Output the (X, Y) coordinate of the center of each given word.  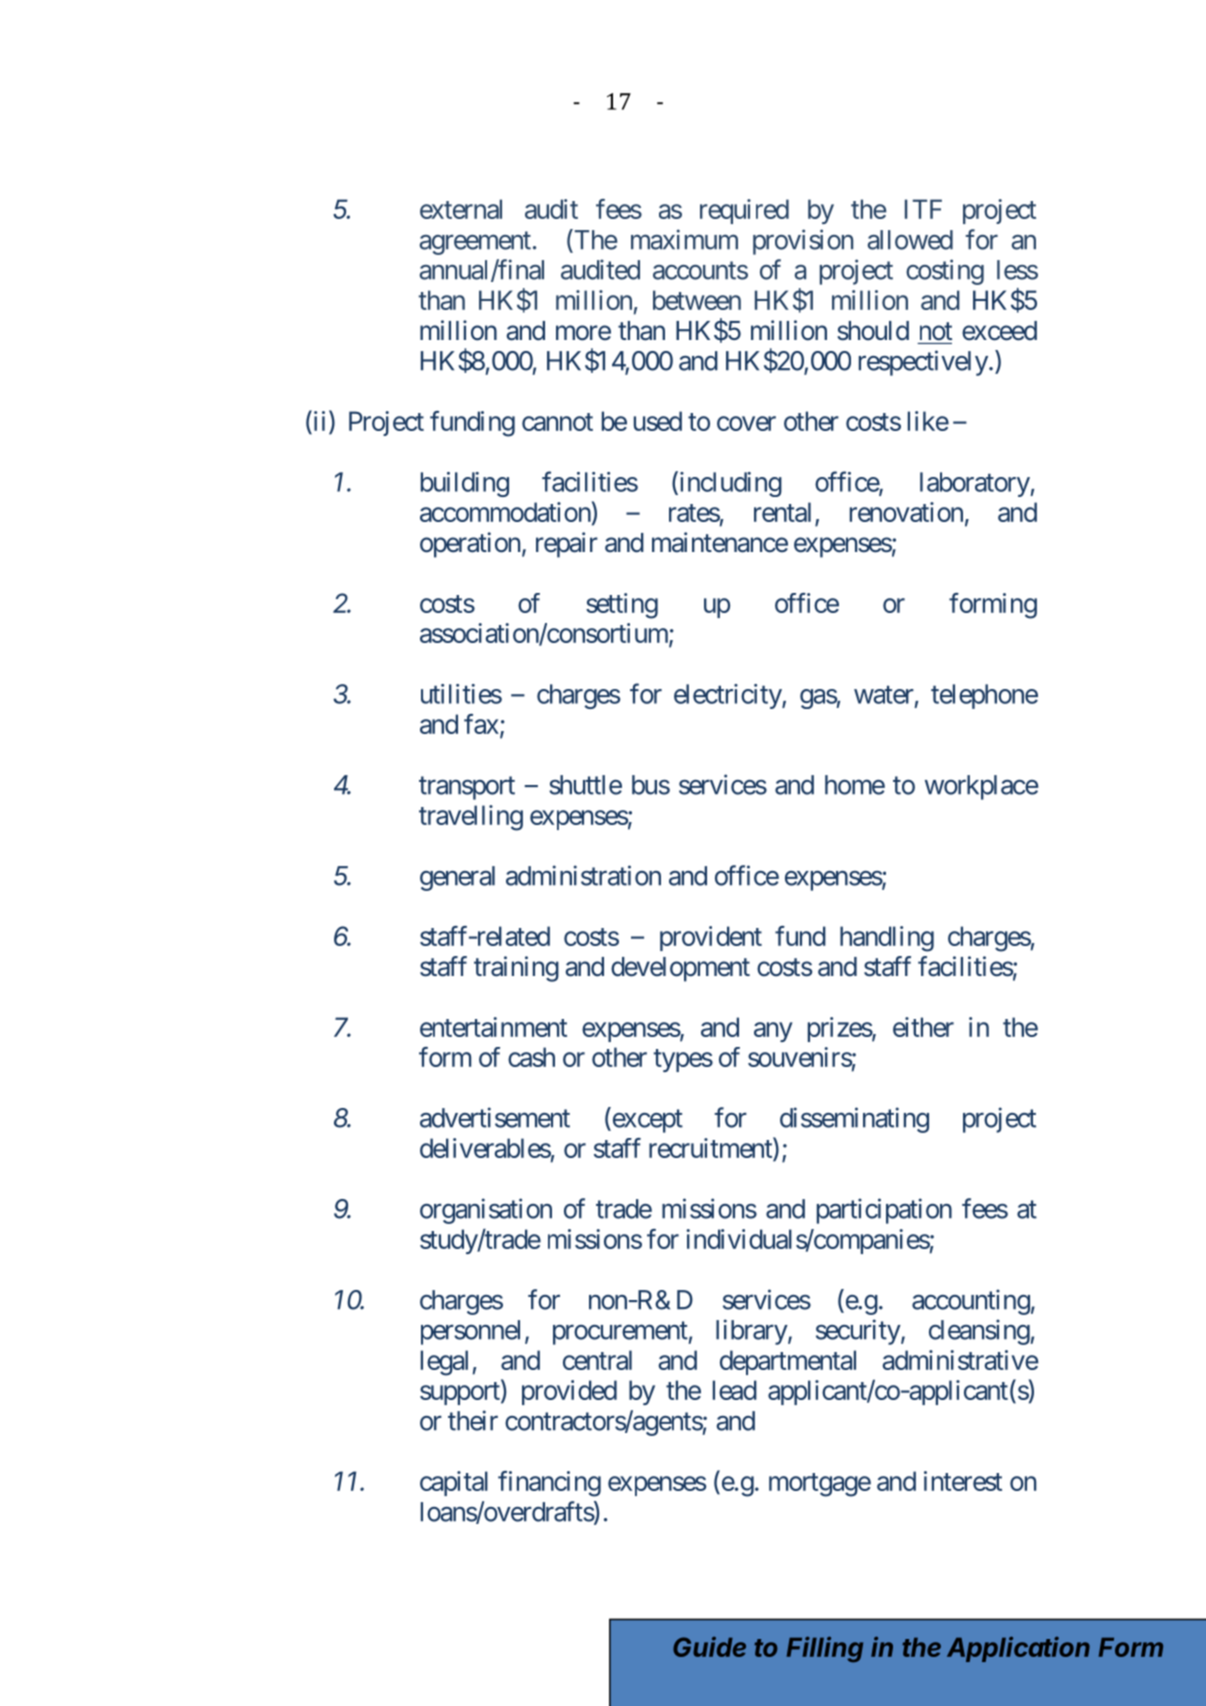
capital (454, 1483)
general (457, 878)
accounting (971, 1302)
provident (711, 938)
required (744, 211)
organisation (486, 1211)
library (752, 1332)
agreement (475, 243)
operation (470, 545)
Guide (709, 1647)
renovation (906, 512)
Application (1018, 1649)
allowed (910, 240)
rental (782, 512)
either (923, 1027)
